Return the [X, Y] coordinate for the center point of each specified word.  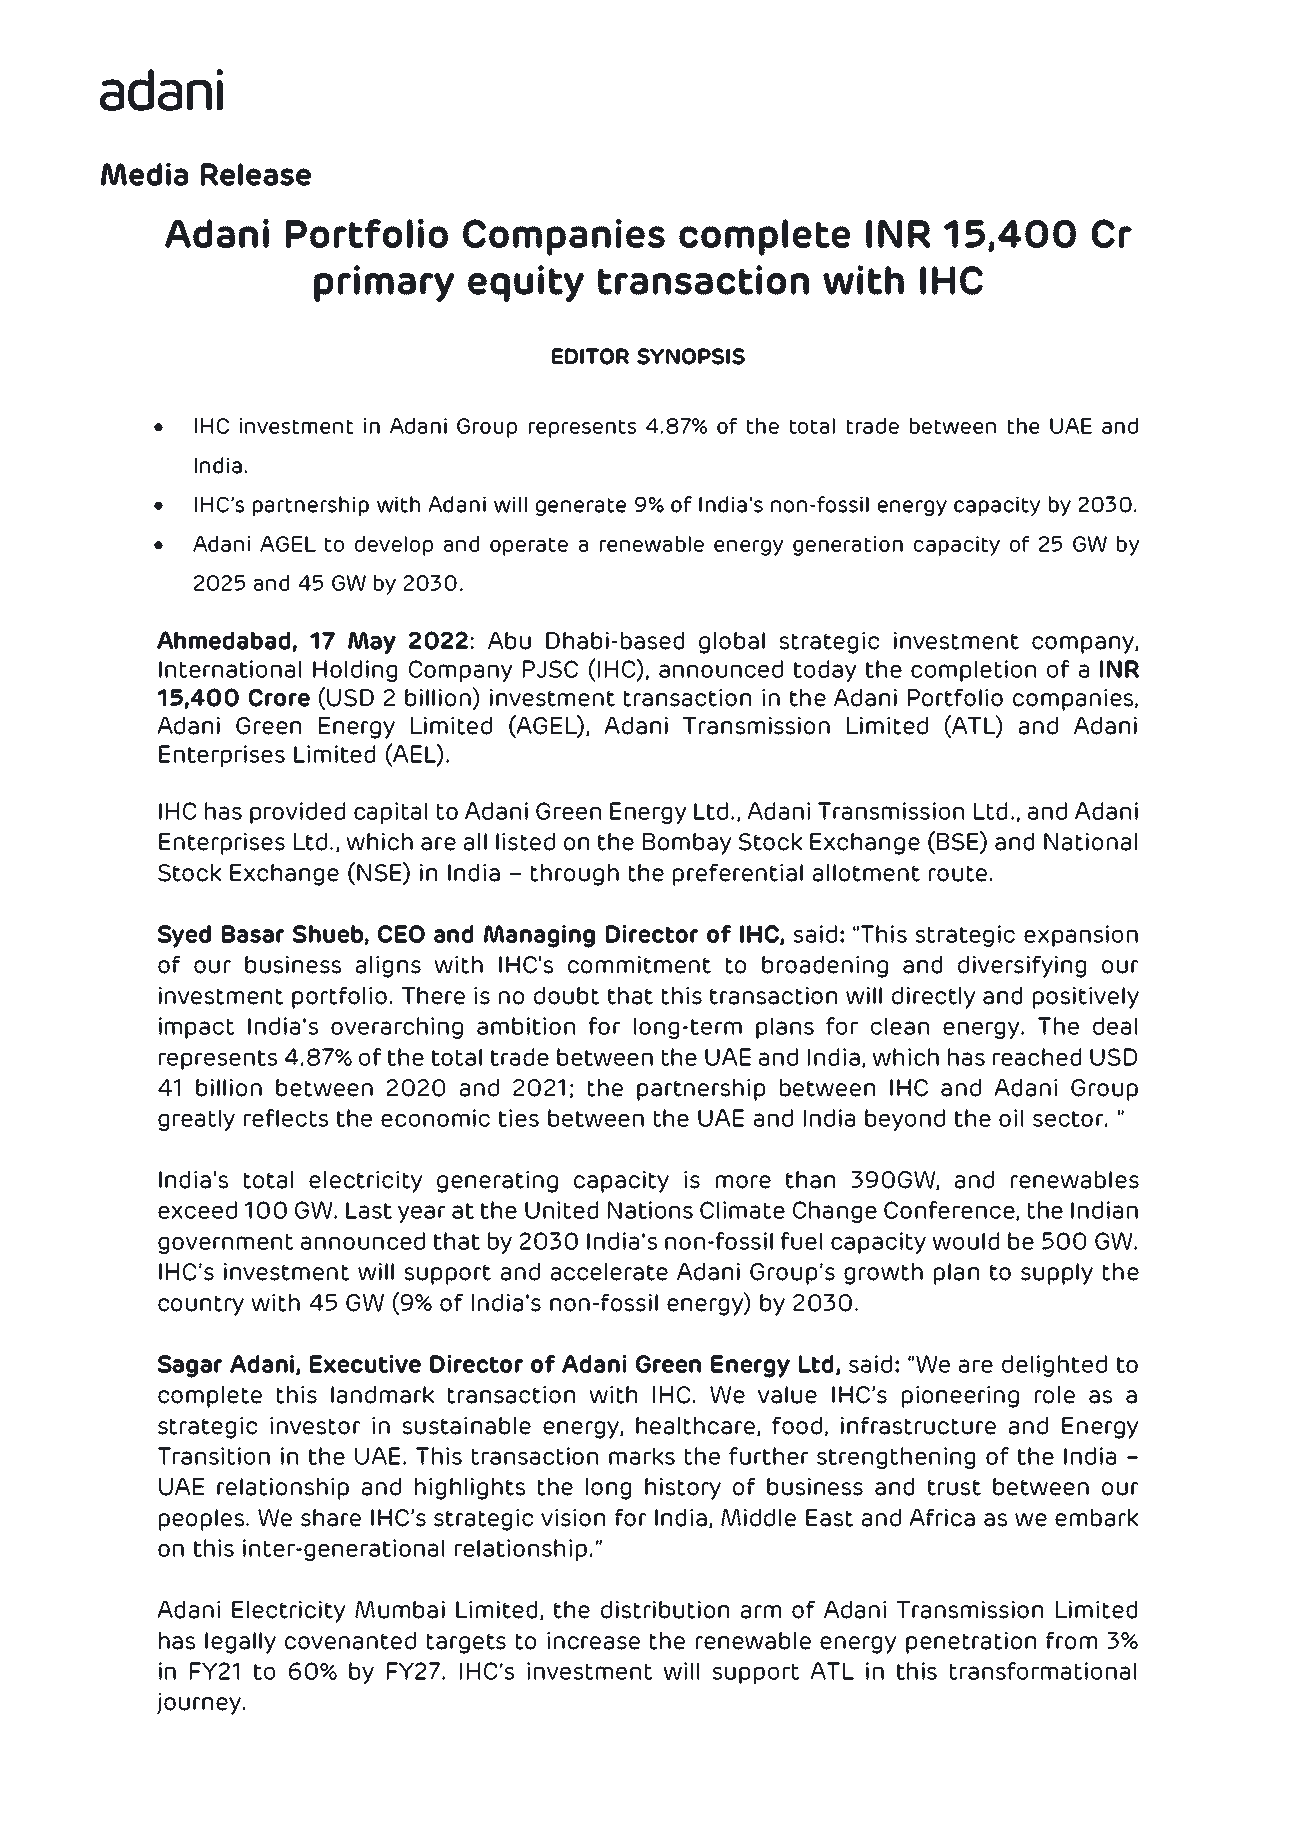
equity [526, 283]
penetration [971, 1643]
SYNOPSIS [691, 356]
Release [256, 174]
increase [593, 1641]
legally [240, 1643]
